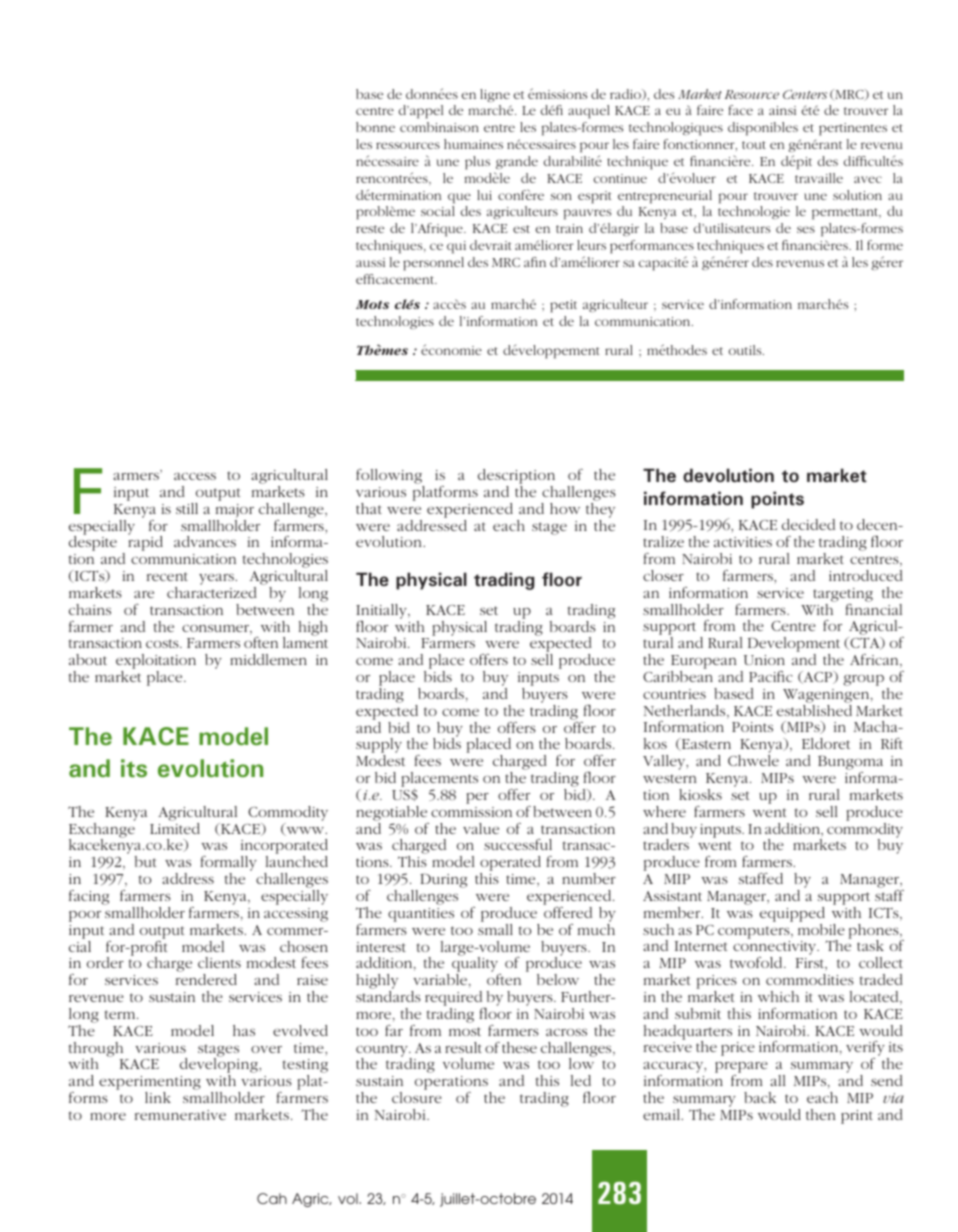  I want to click on Initially, so click(382, 611).
